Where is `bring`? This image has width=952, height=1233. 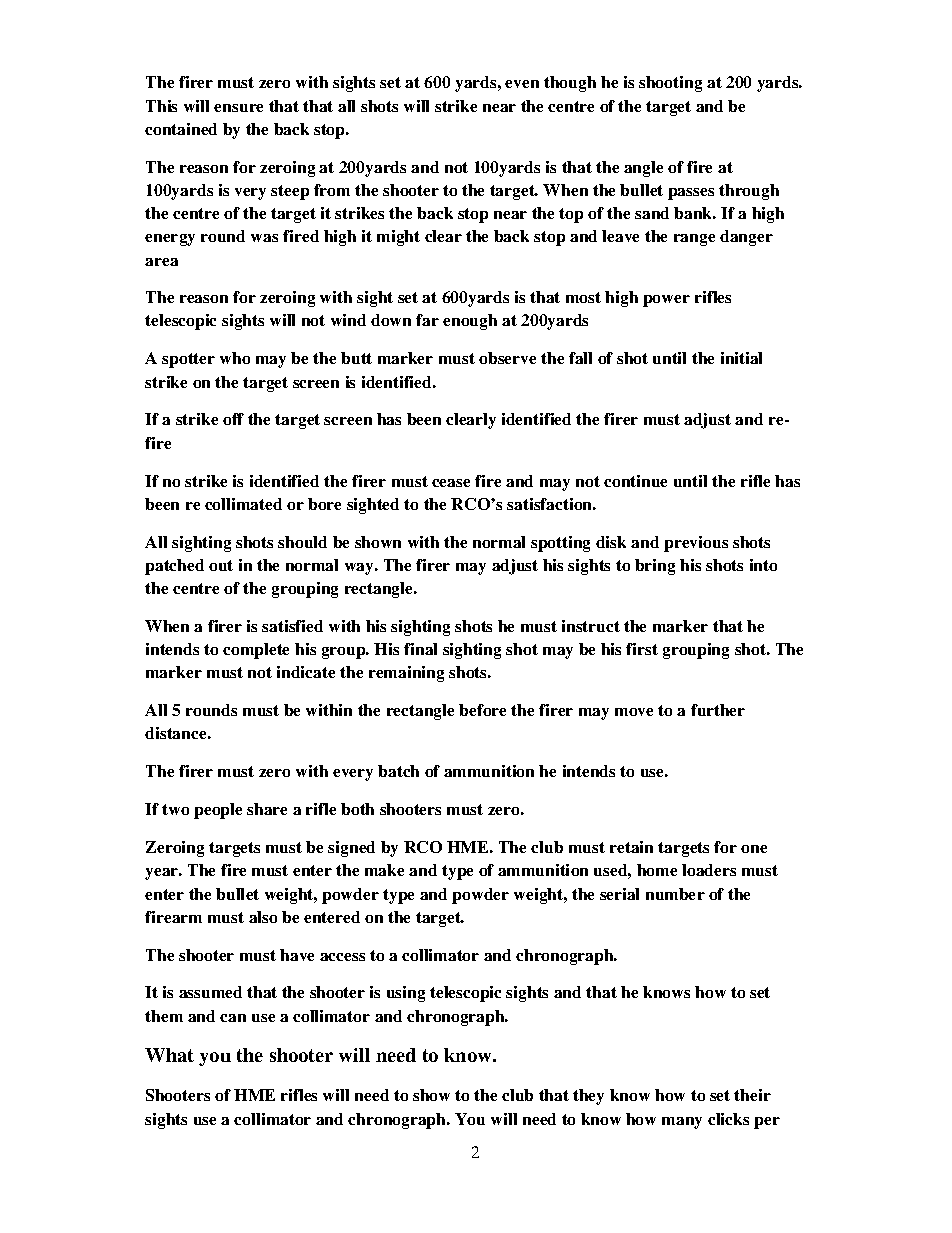 bring is located at coordinates (655, 567).
